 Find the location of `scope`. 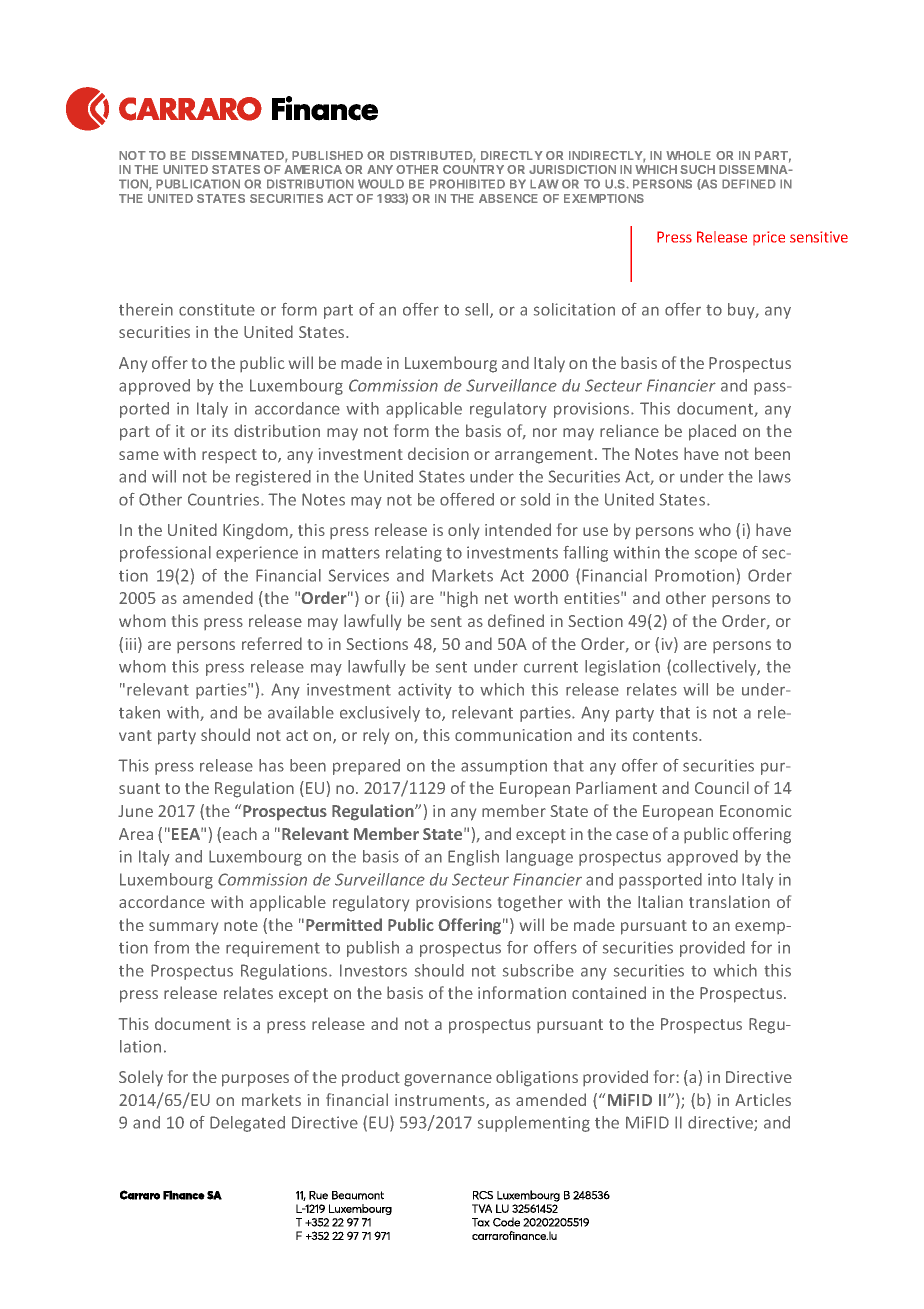

scope is located at coordinates (716, 555).
